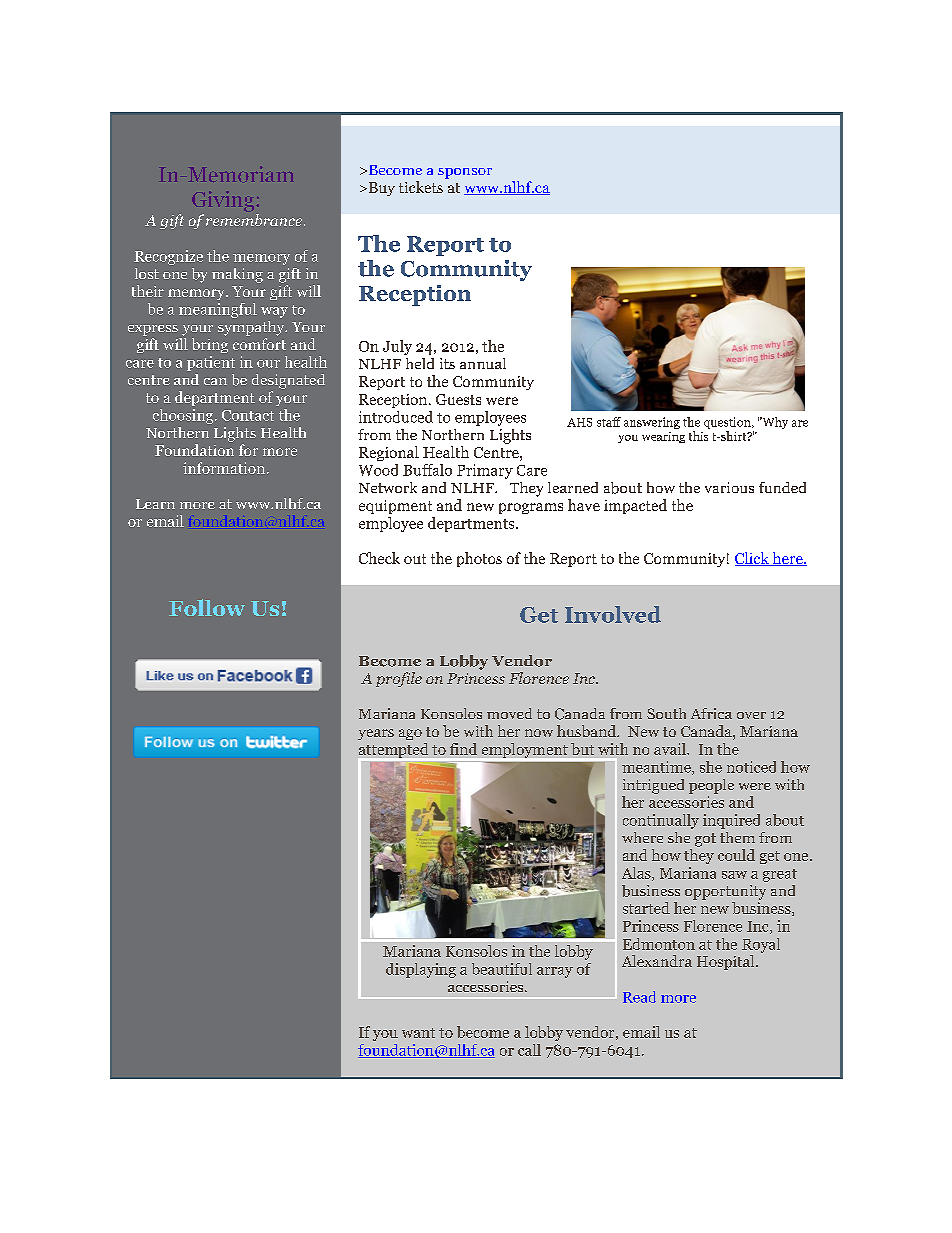 The image size is (952, 1233). What do you see at coordinates (753, 559) in the screenshot?
I see `Click` at bounding box center [753, 559].
